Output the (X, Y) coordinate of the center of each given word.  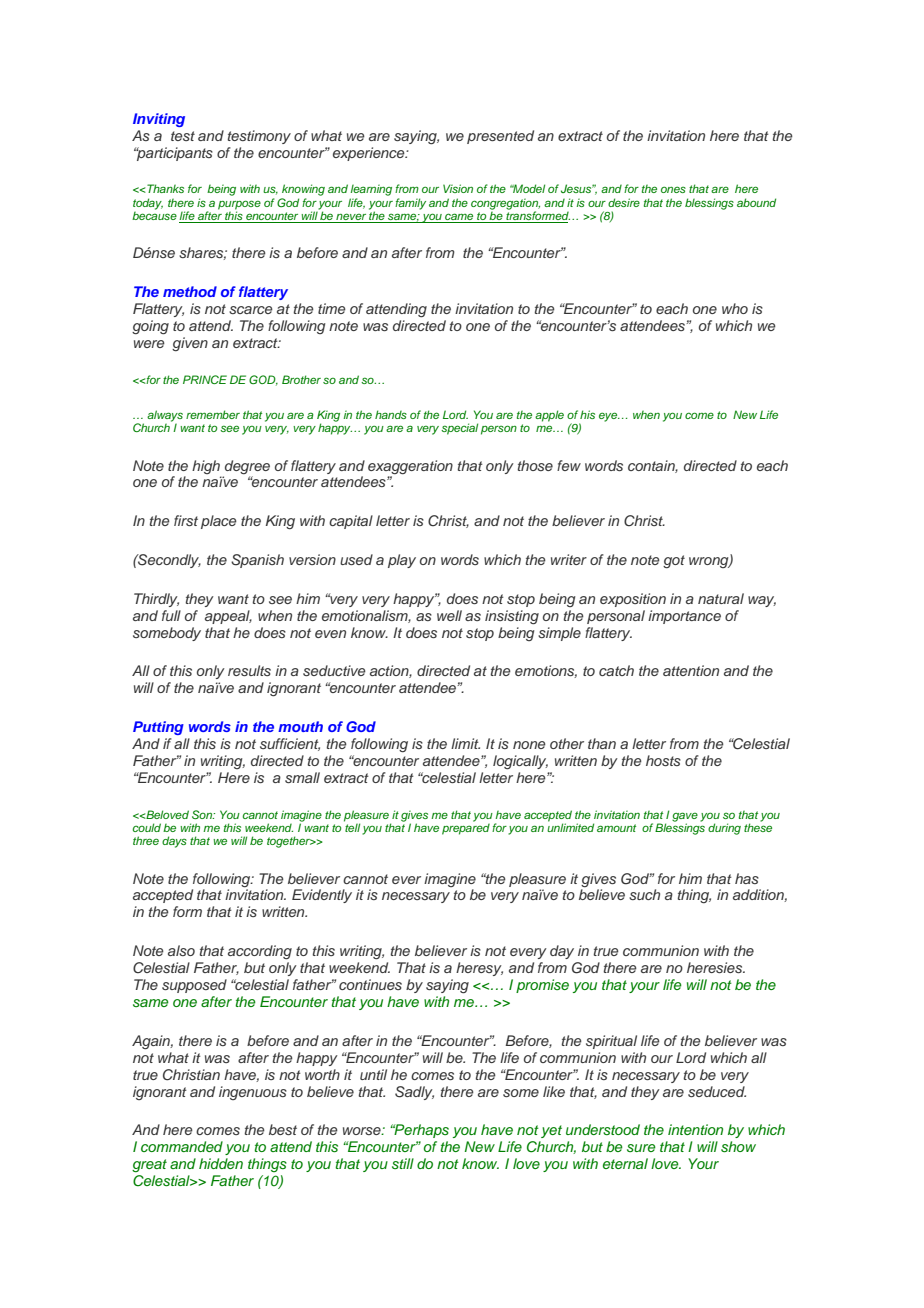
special (459, 429)
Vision (458, 188)
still (403, 1163)
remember (213, 414)
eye (609, 417)
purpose (239, 206)
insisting (512, 617)
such (644, 894)
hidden (221, 1163)
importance (684, 617)
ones (673, 189)
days (174, 842)
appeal (228, 617)
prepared (466, 828)
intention (695, 1129)
